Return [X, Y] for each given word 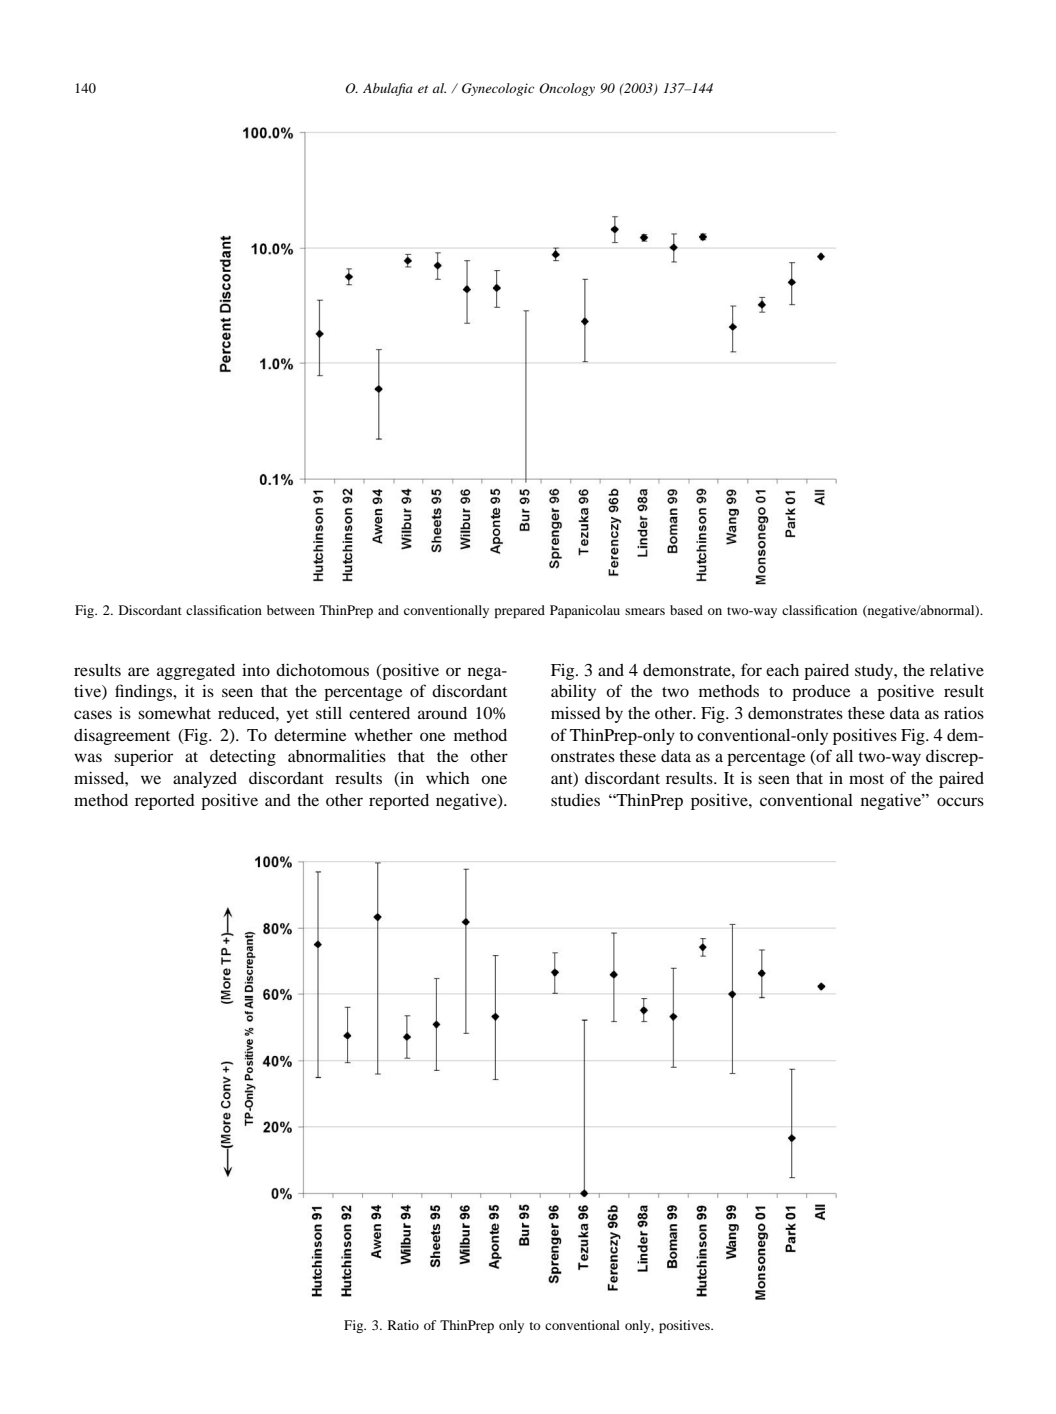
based [686, 610]
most [866, 779]
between [291, 610]
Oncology [567, 89]
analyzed [205, 780]
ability [573, 693]
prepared [519, 611]
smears [645, 611]
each [782, 670]
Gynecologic [498, 89]
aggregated [196, 672]
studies [575, 800]
